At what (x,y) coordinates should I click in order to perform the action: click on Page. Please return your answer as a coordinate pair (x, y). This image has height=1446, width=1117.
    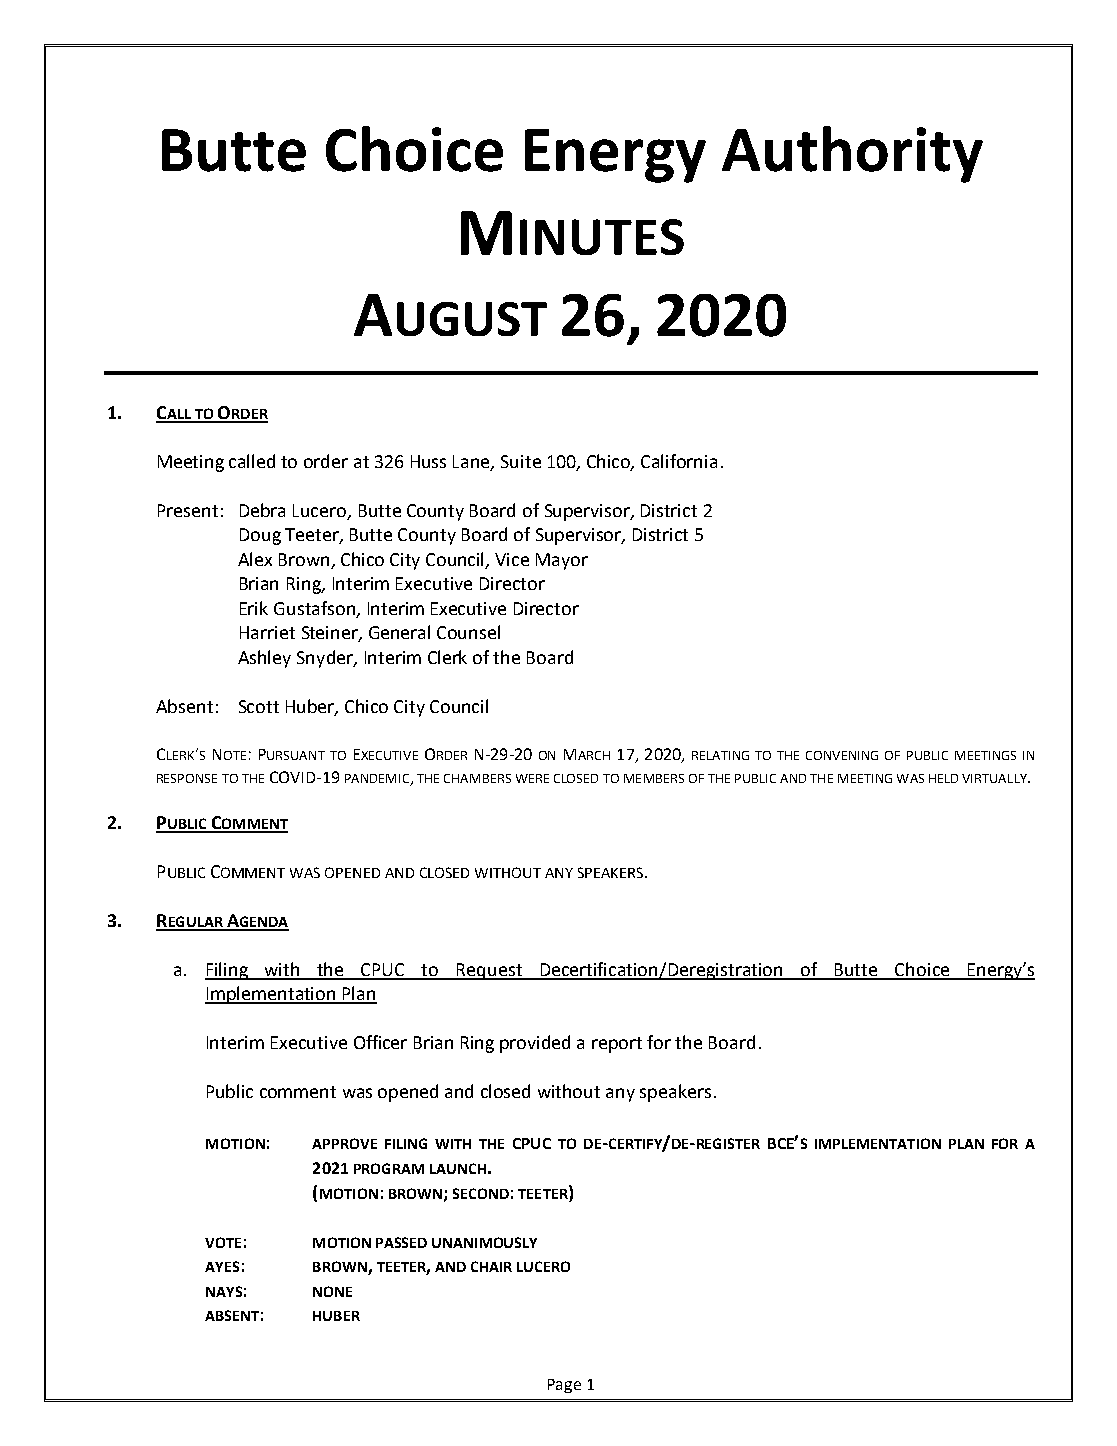
    Looking at the image, I should click on (564, 1386).
